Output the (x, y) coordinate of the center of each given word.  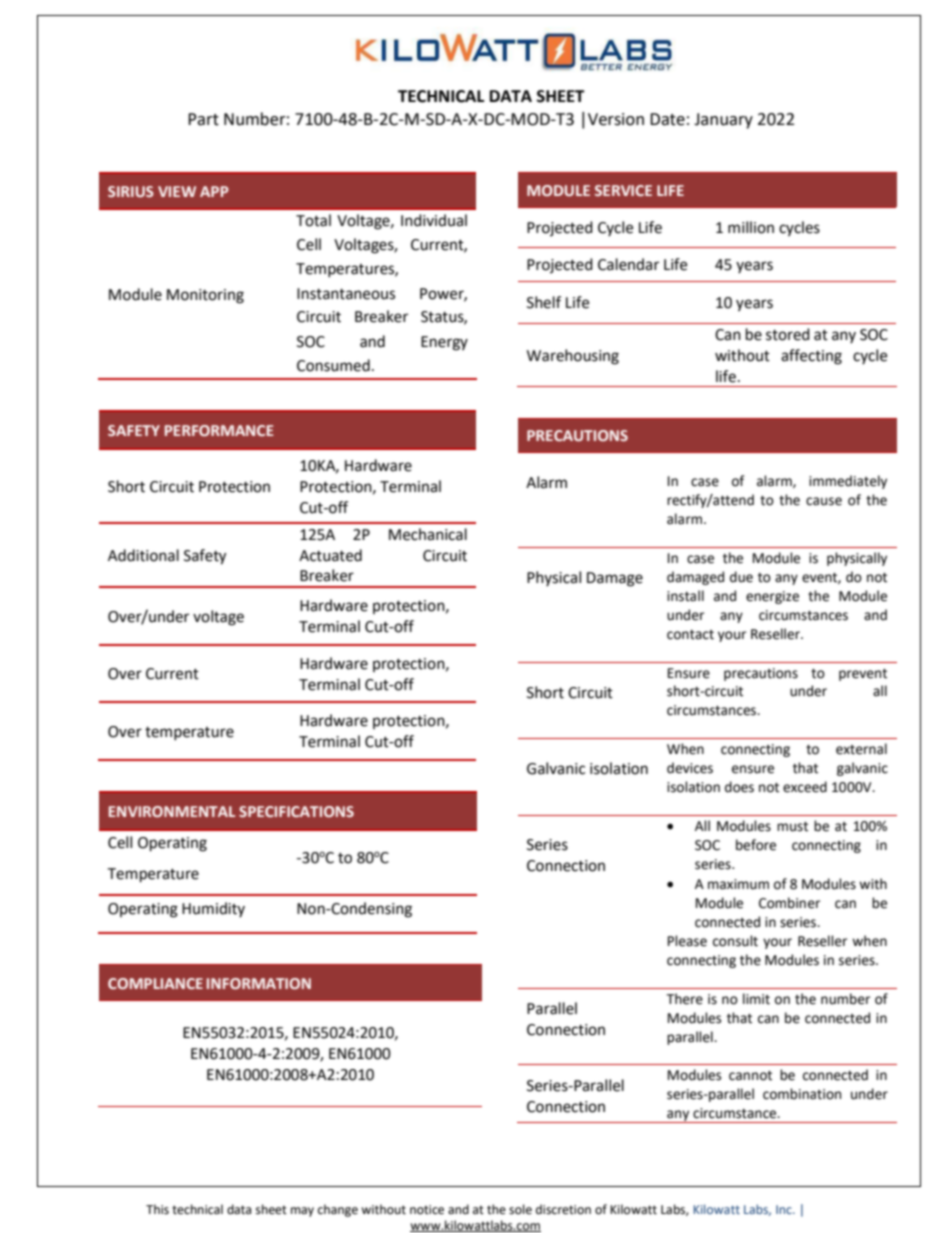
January (723, 121)
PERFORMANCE (219, 430)
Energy (444, 343)
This (157, 1209)
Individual (434, 220)
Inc (785, 1209)
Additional (143, 555)
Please (687, 941)
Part (203, 119)
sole (520, 1209)
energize (772, 597)
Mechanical (428, 534)
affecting (811, 357)
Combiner (789, 903)
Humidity (213, 909)
